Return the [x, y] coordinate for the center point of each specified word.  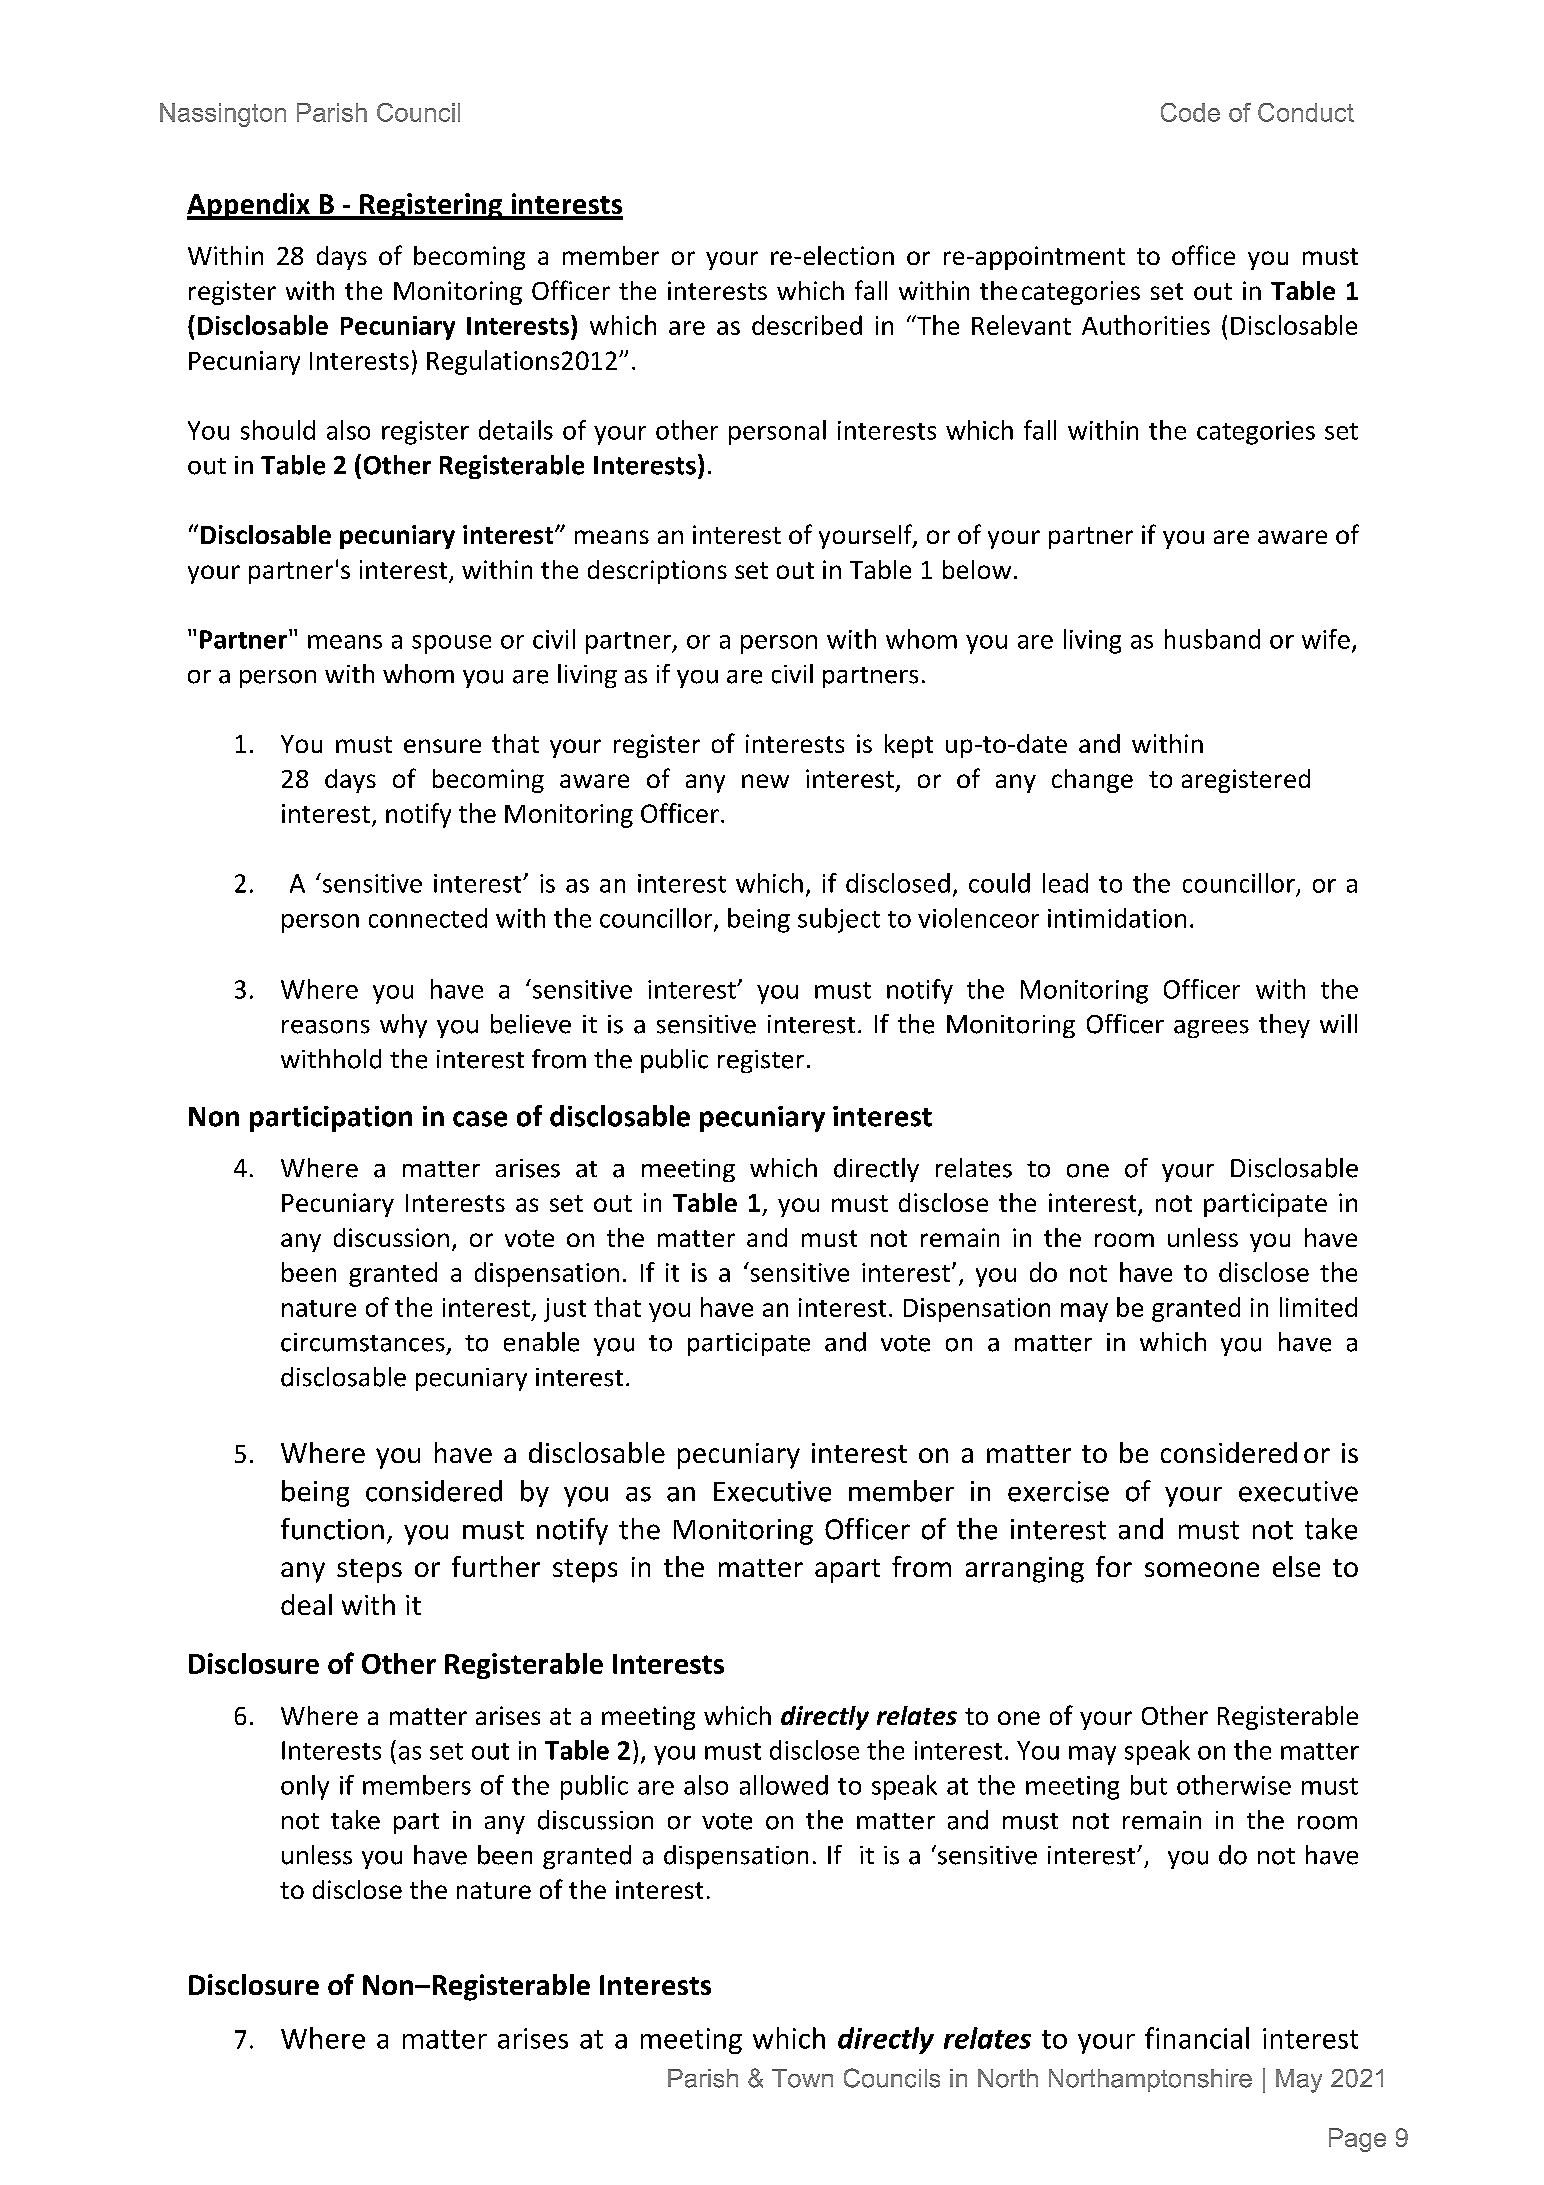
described [807, 325]
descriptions [657, 572]
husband [1212, 639]
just [565, 1310]
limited [1318, 1307]
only [305, 1787]
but [1149, 1785]
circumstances [363, 1342]
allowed [784, 1785]
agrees [1211, 1029]
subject [839, 920]
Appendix [249, 206]
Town [802, 2078]
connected [428, 918]
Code [1190, 112]
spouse [451, 644]
